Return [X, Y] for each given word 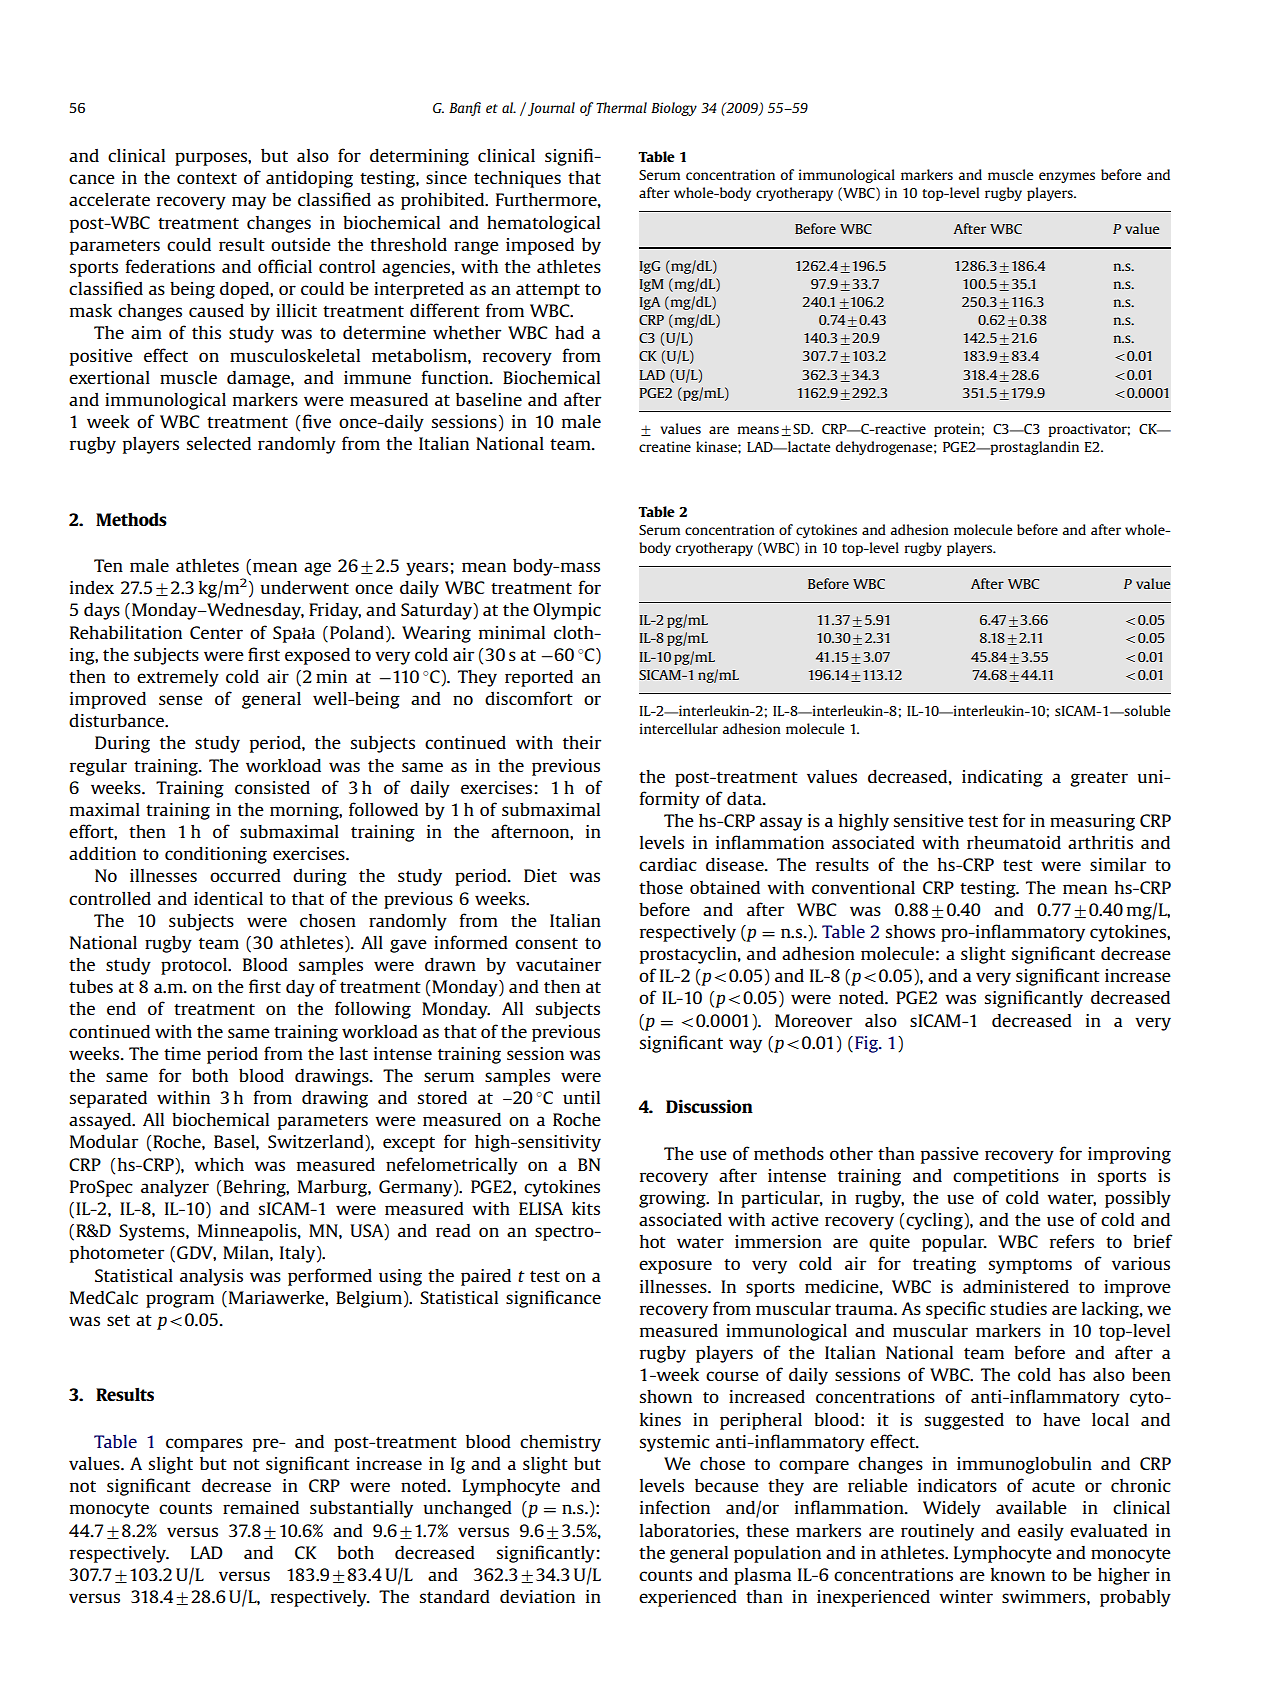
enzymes [1067, 177]
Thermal [621, 107]
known [1018, 1574]
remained [261, 1507]
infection [675, 1507]
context [207, 178]
